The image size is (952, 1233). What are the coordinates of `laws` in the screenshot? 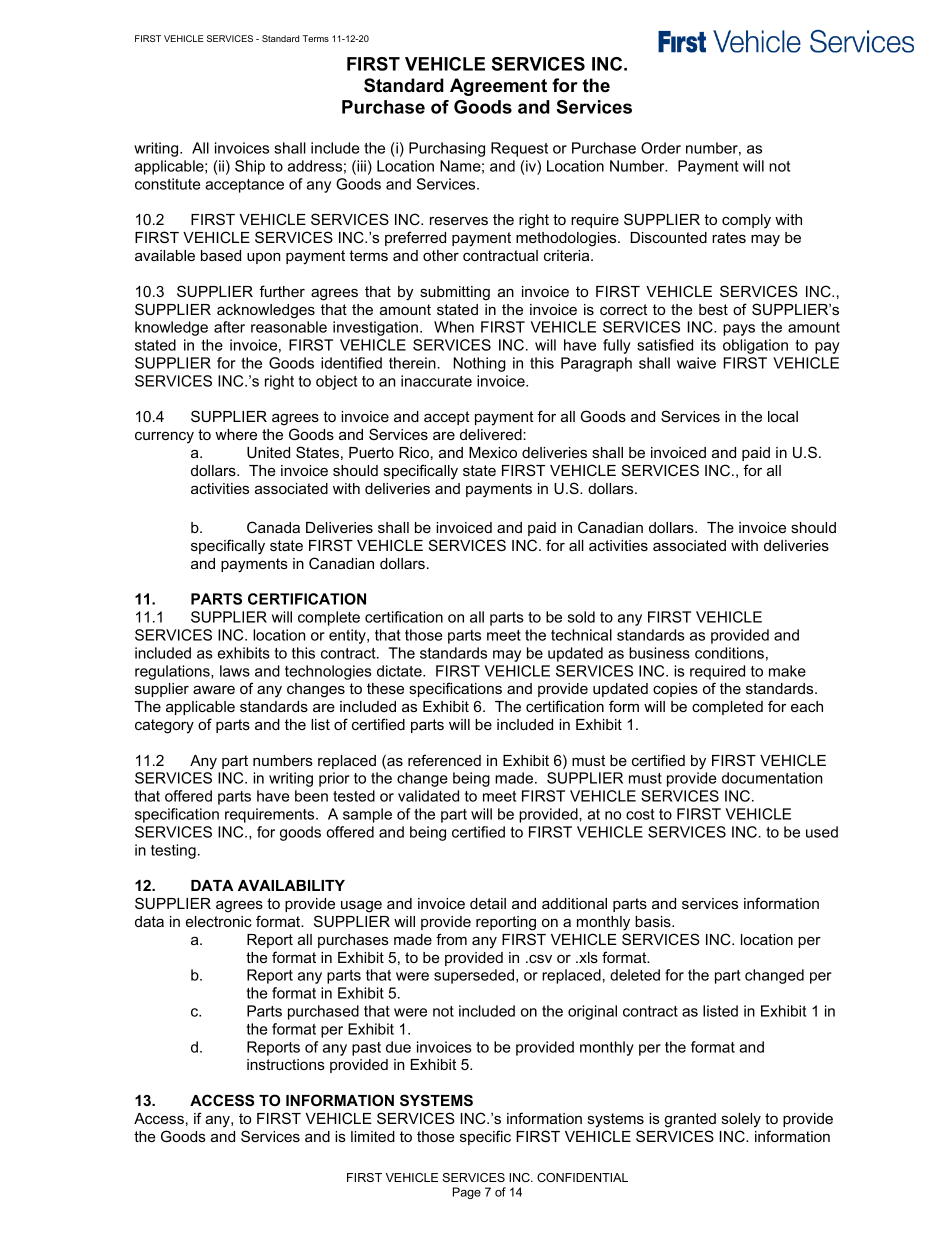 It's located at (235, 671).
